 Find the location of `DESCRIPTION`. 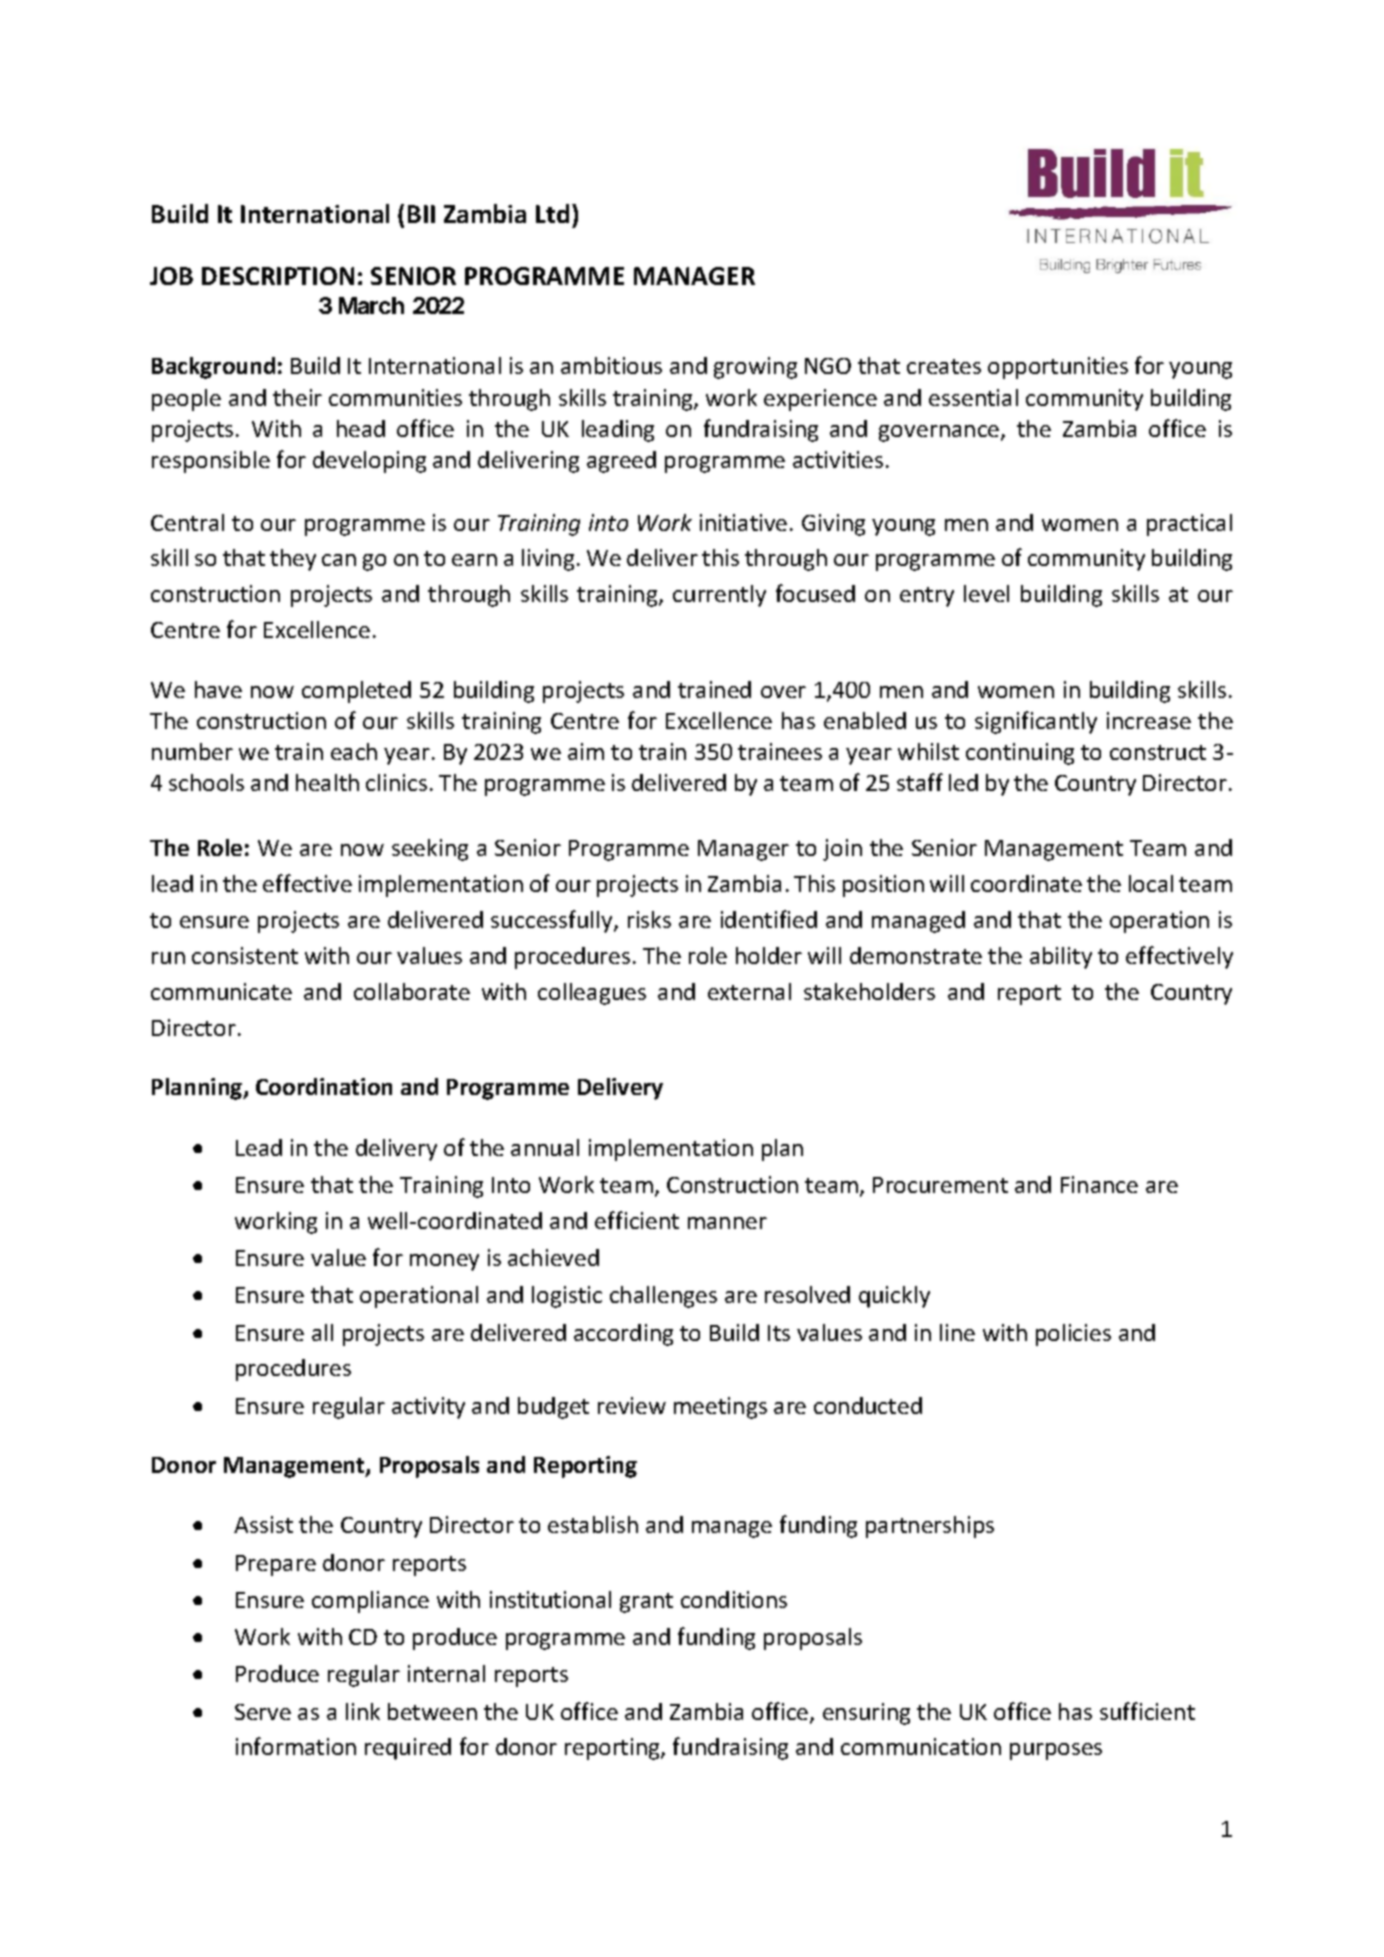

DESCRIPTION is located at coordinates (278, 276).
